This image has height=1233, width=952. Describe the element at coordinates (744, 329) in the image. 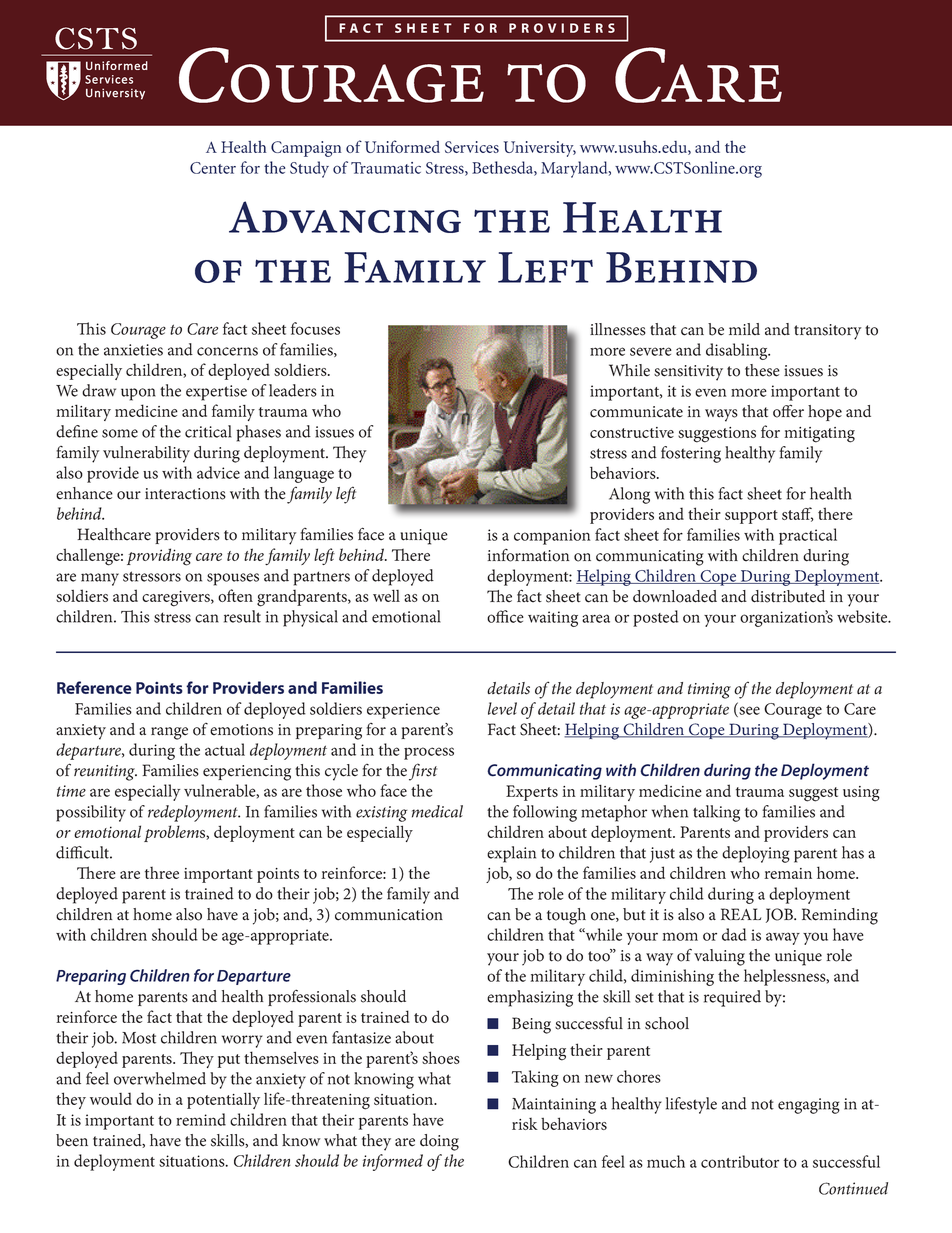

I see `mild` at that location.
